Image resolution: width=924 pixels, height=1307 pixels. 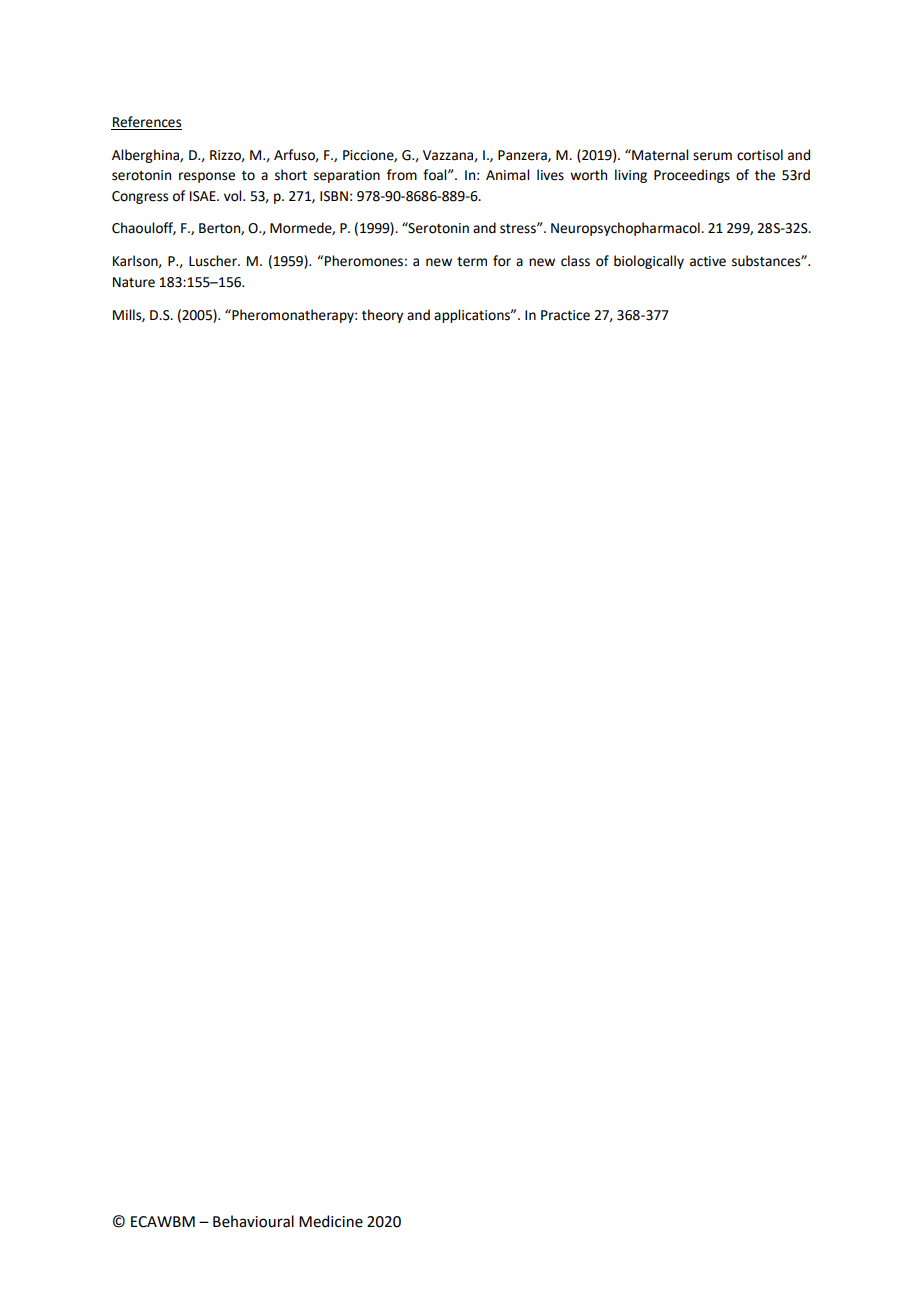 I want to click on foal, so click(x=436, y=175).
